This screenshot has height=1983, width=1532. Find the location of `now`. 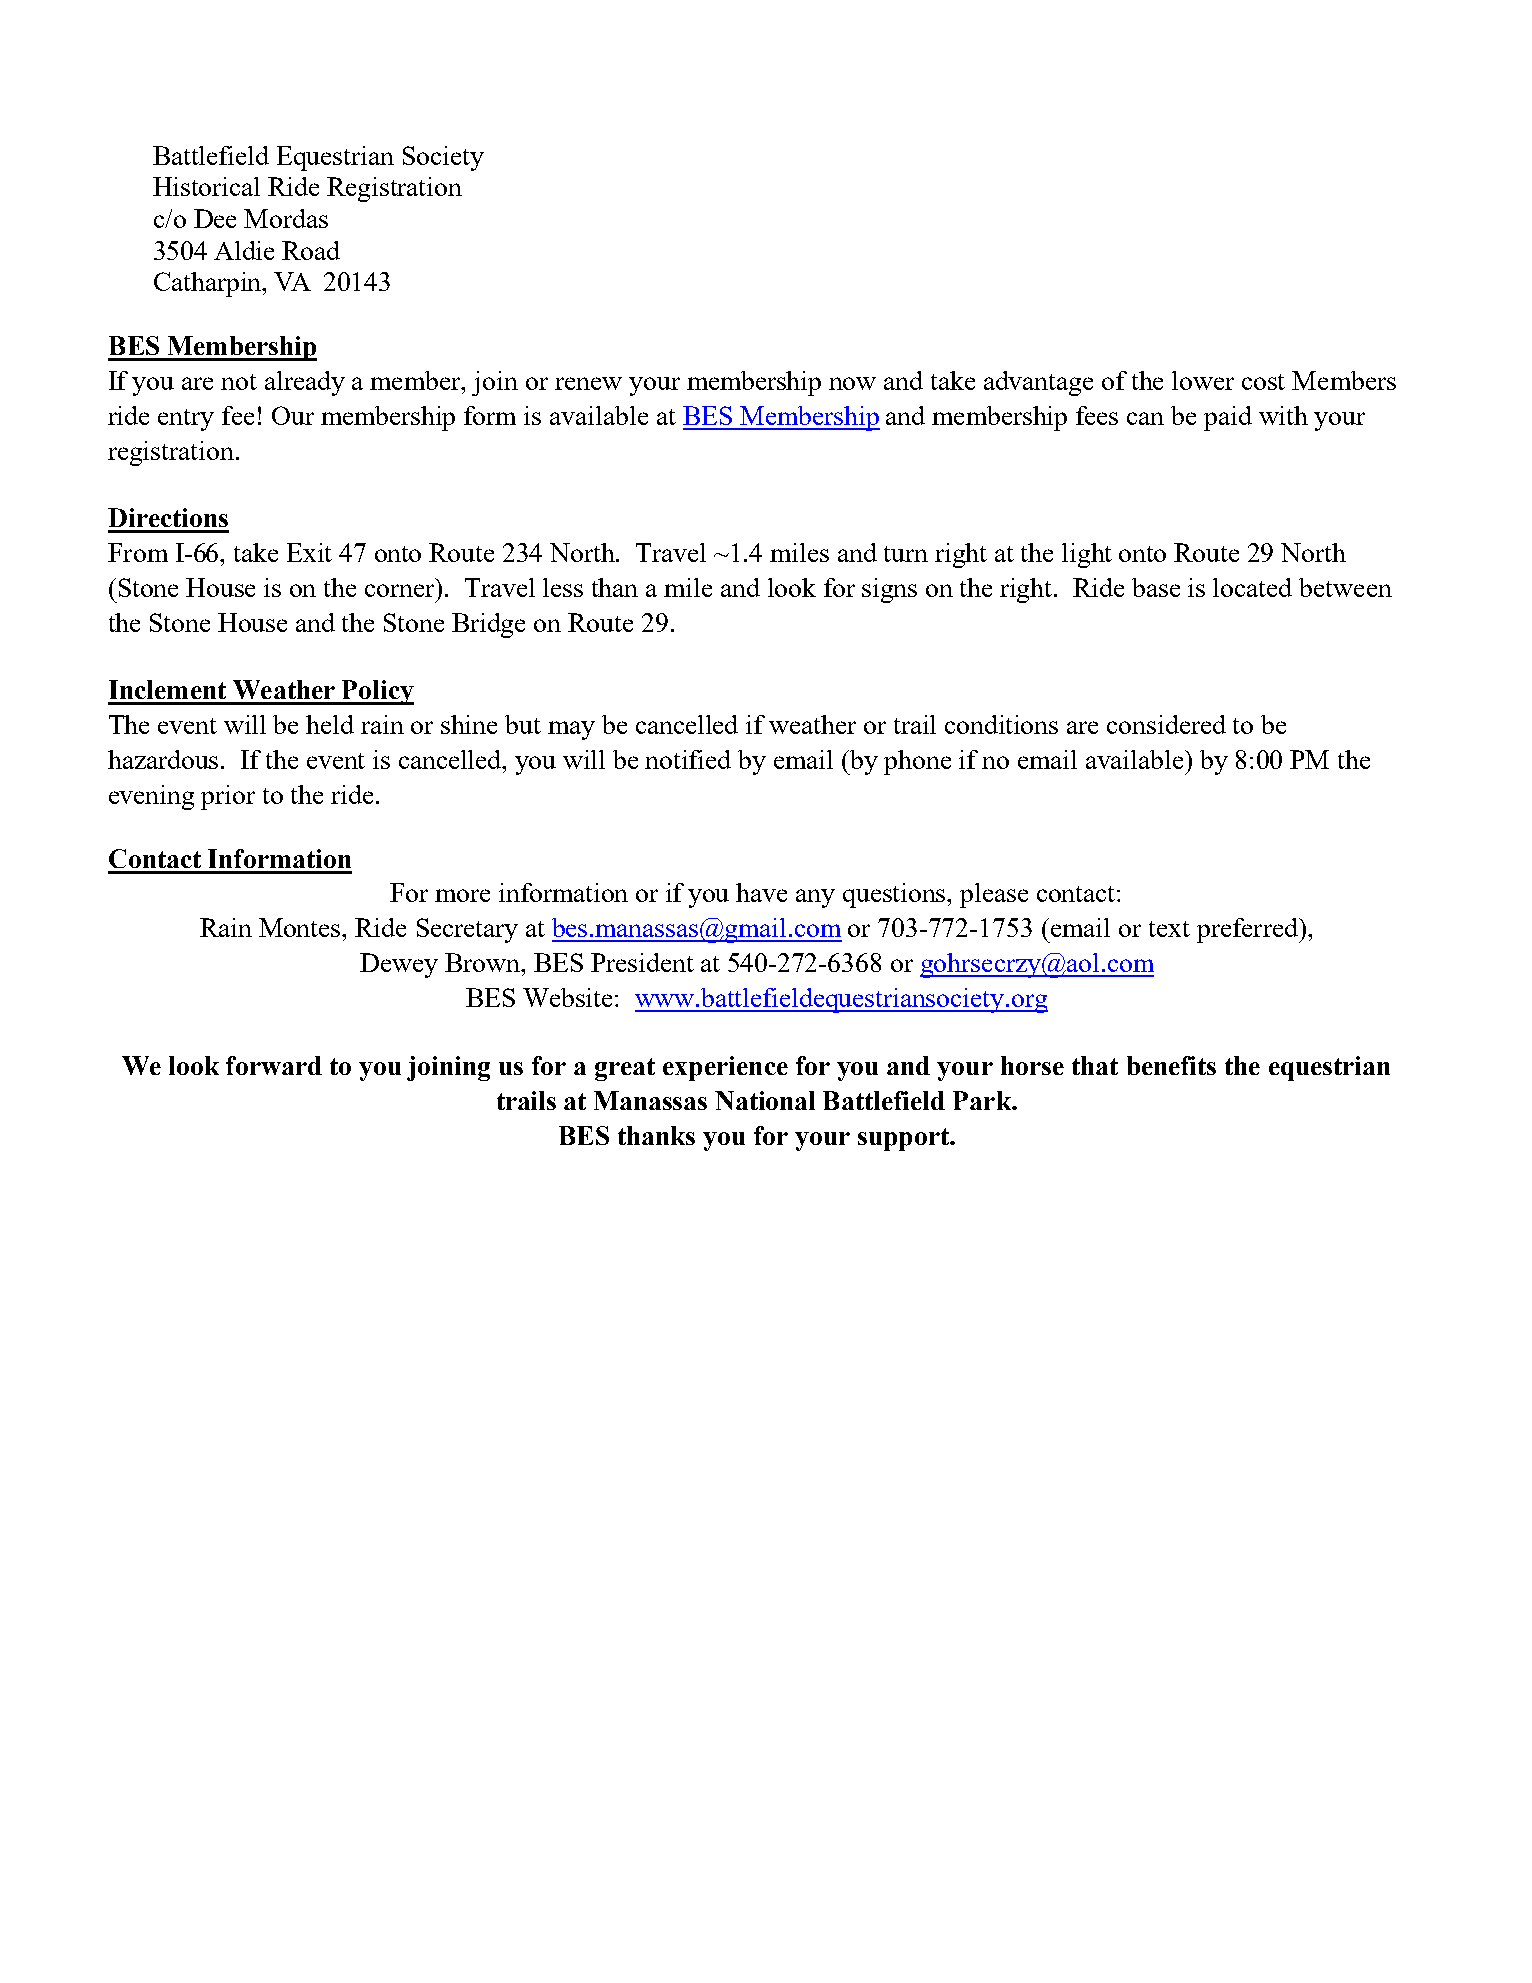

now is located at coordinates (852, 383).
